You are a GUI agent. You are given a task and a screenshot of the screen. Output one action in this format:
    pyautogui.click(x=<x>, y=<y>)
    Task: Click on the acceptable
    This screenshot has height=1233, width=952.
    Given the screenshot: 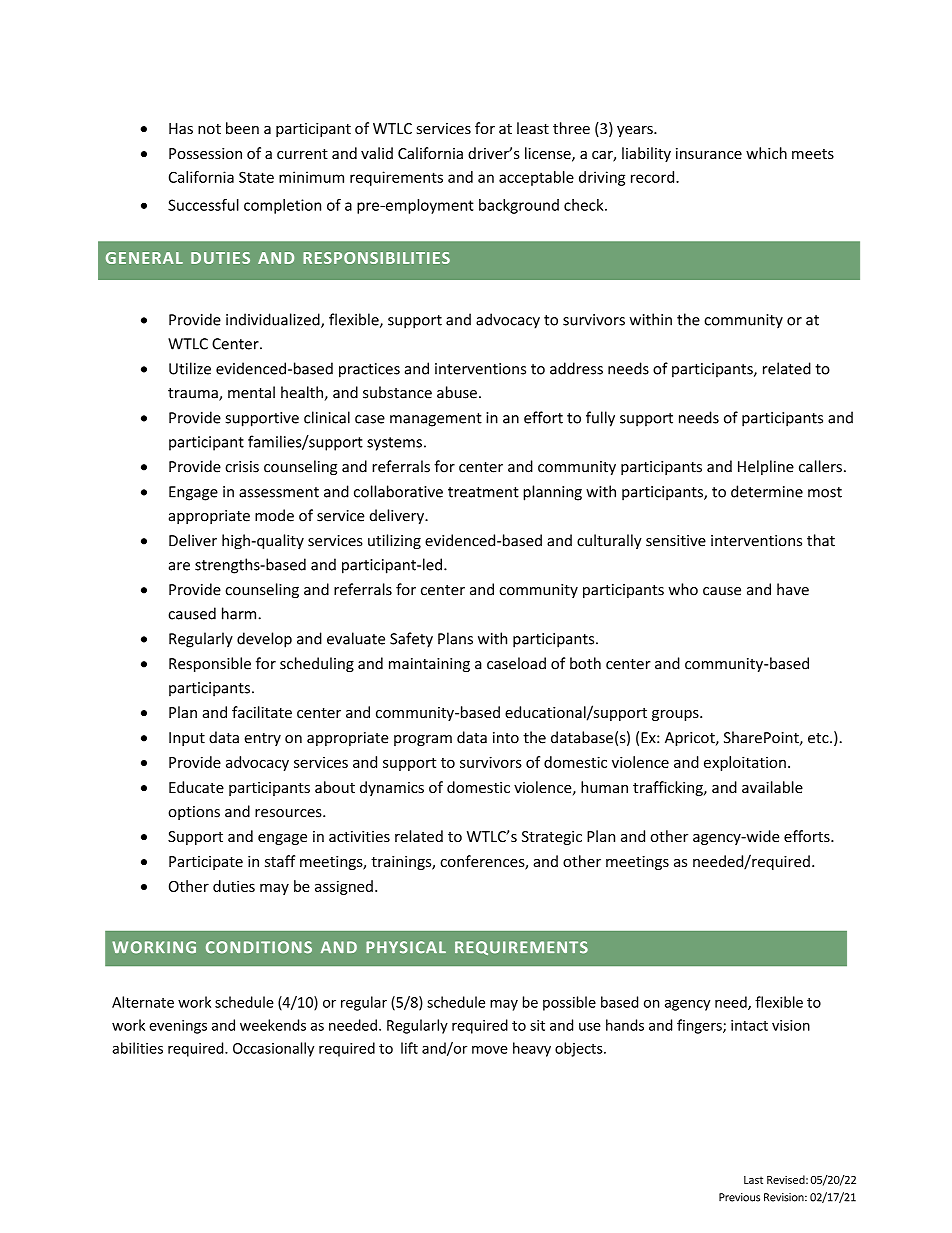 What is the action you would take?
    pyautogui.click(x=536, y=178)
